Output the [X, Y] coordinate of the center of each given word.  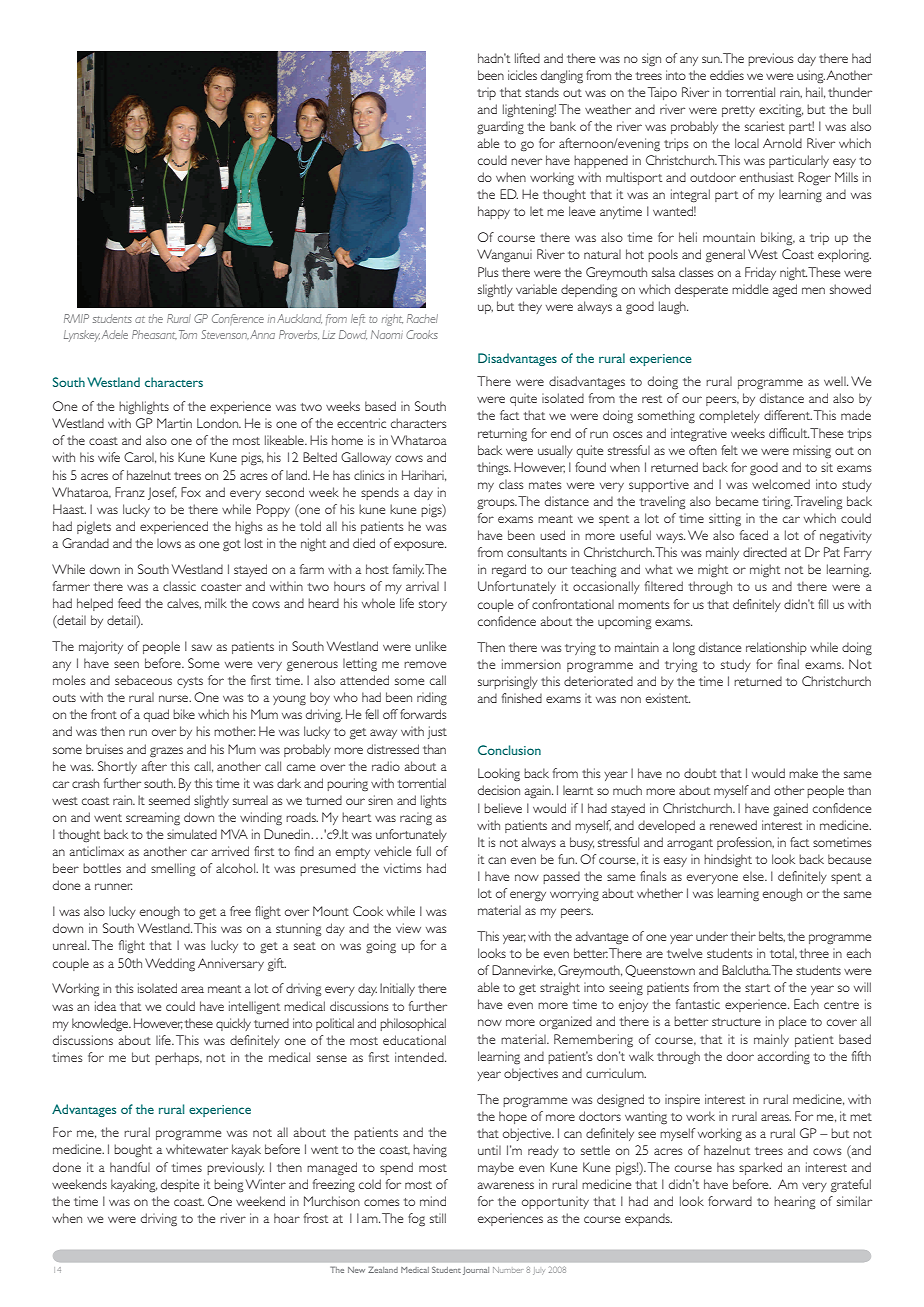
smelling [173, 869]
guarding [500, 128]
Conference [238, 319]
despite [180, 1185]
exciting [781, 111]
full [423, 851]
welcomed [781, 484]
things [494, 469]
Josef [162, 493]
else [754, 876]
